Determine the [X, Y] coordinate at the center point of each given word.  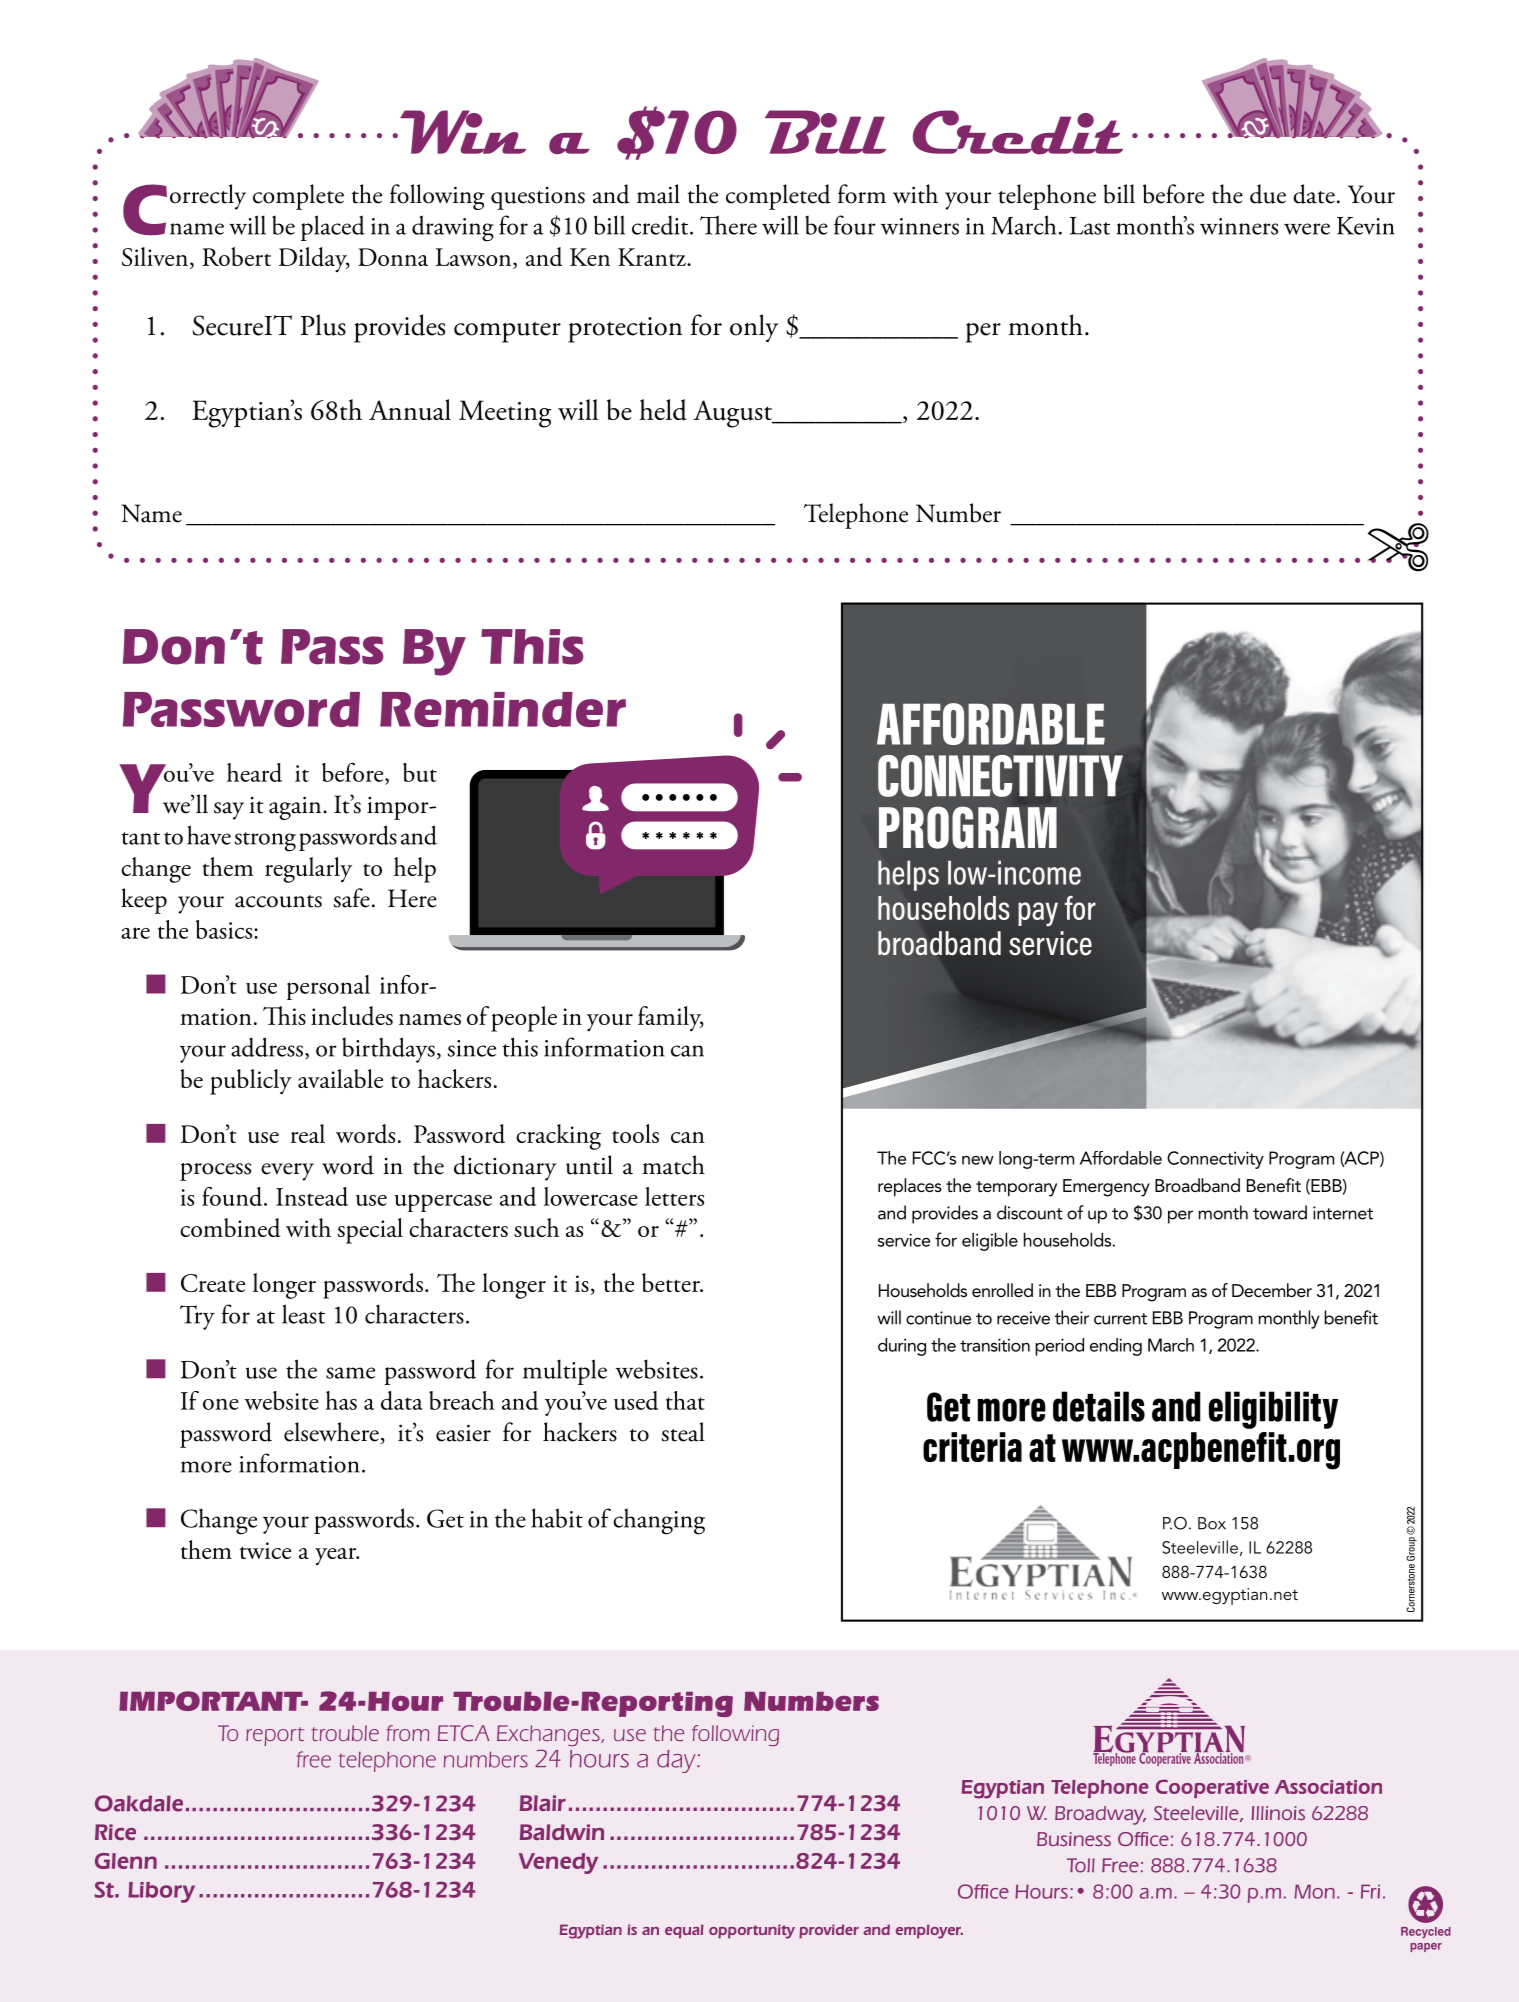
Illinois [1278, 1813]
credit [661, 225]
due [1268, 194]
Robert [236, 256]
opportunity [752, 1931]
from [407, 1733]
